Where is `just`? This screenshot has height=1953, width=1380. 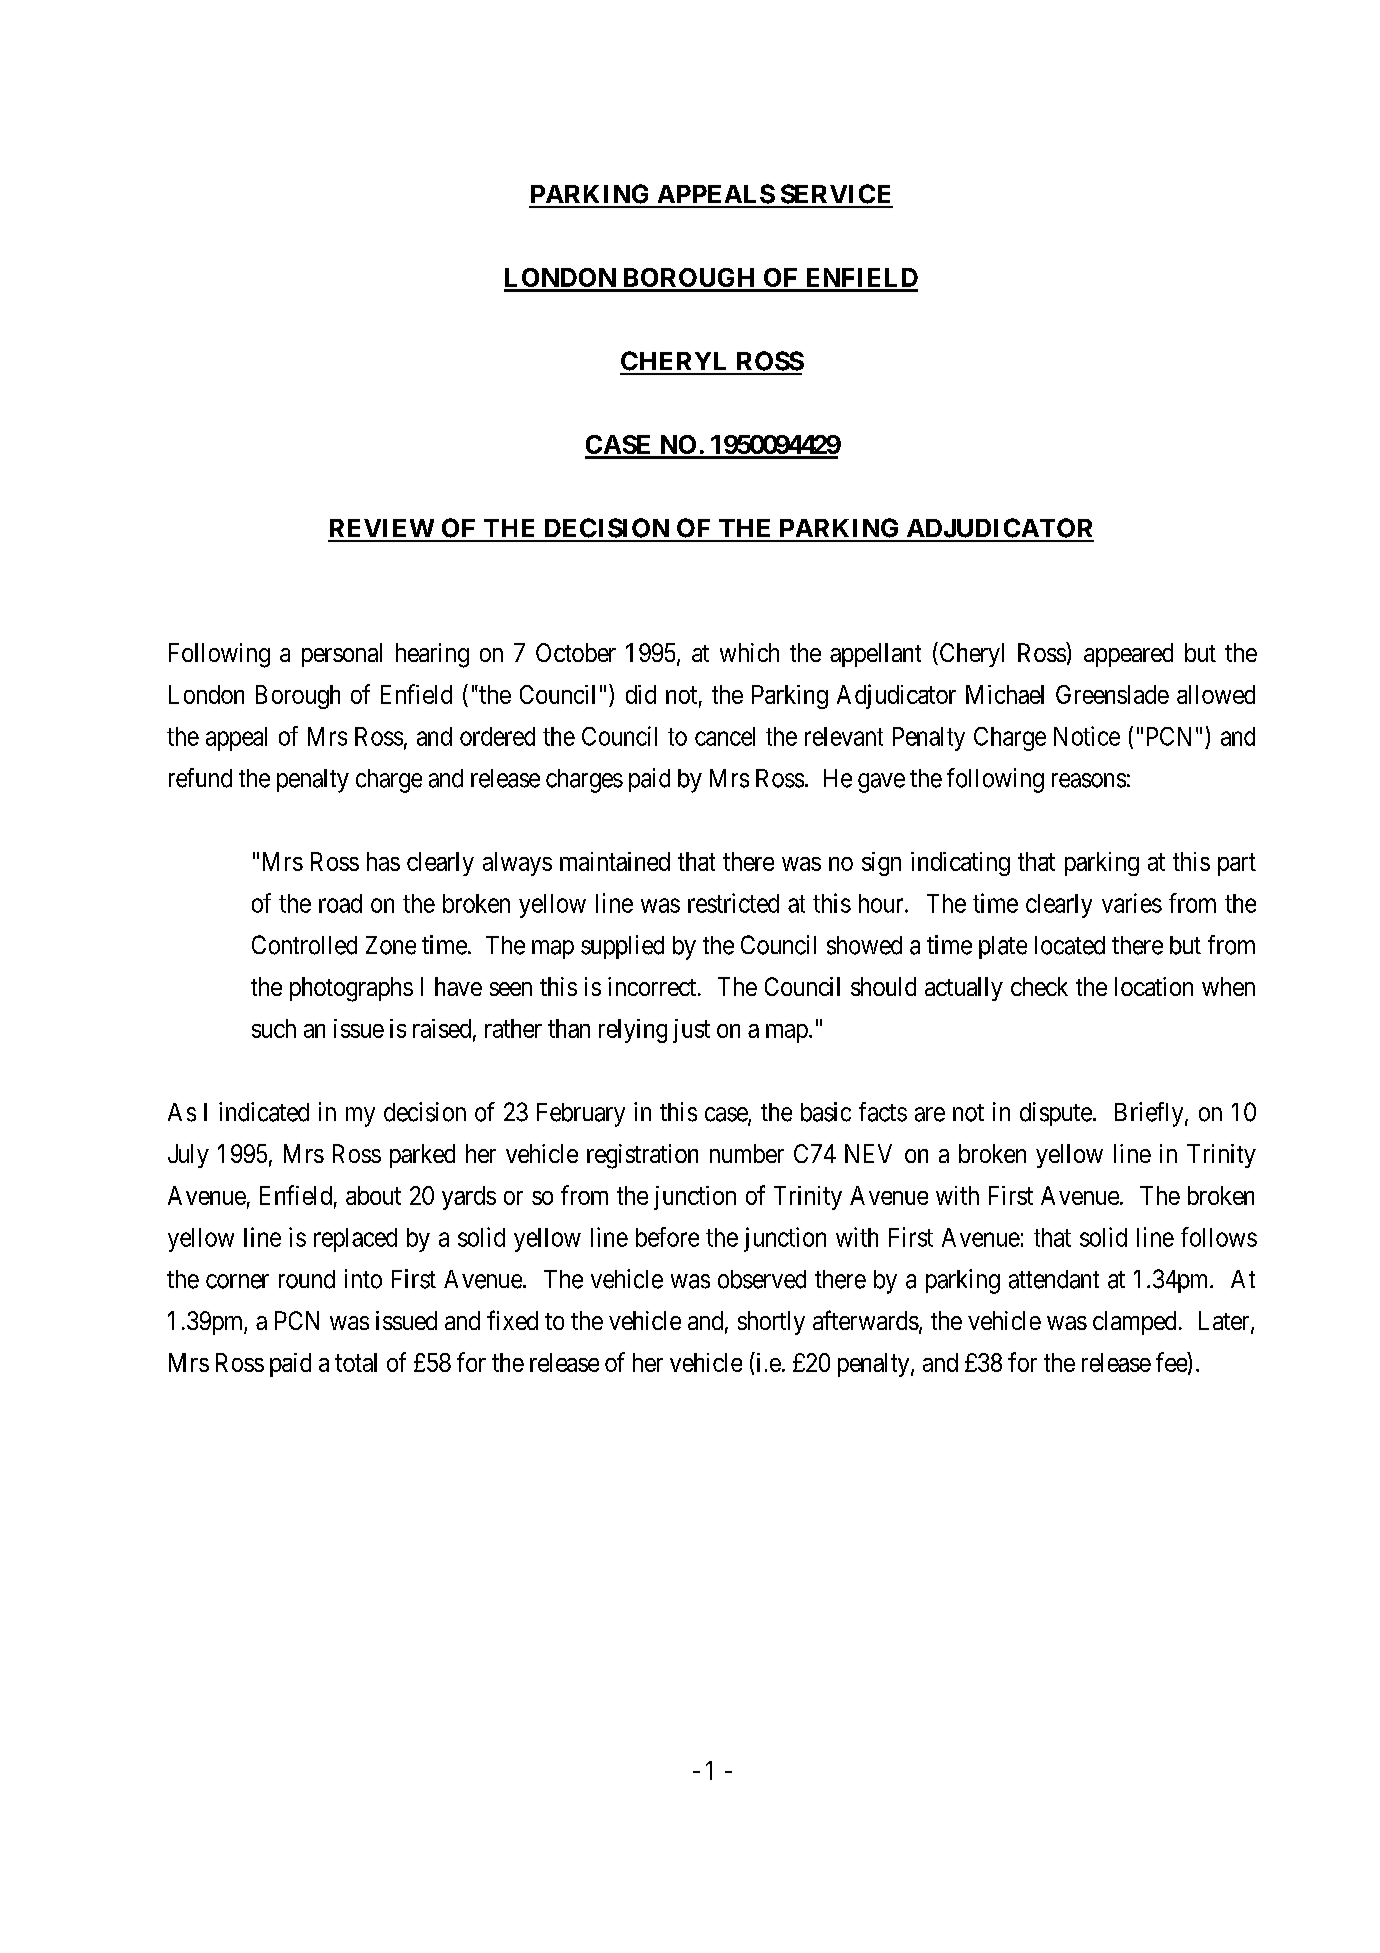 just is located at coordinates (691, 1031).
